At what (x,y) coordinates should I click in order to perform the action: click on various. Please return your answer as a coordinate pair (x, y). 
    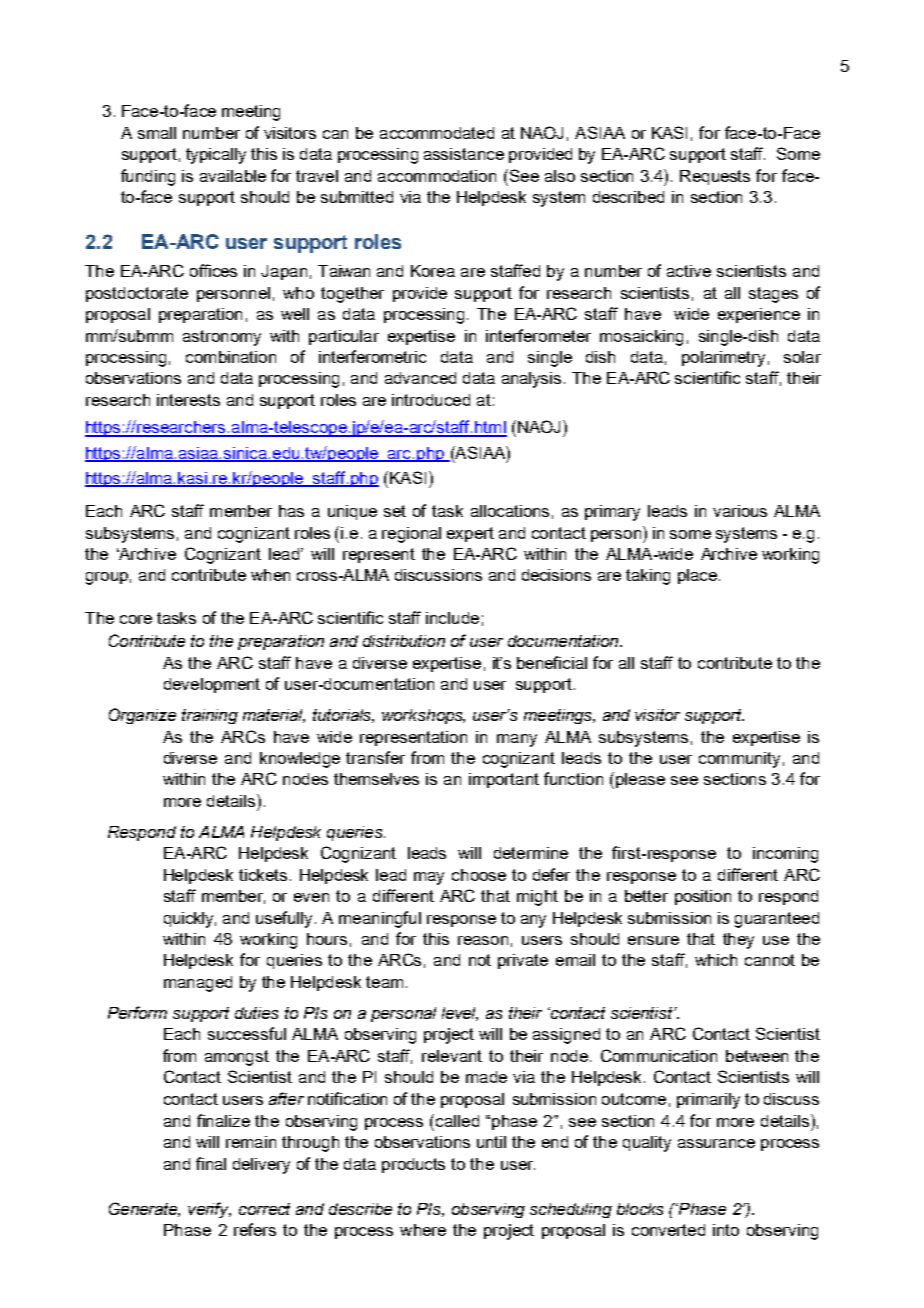
    Looking at the image, I should click on (740, 511).
